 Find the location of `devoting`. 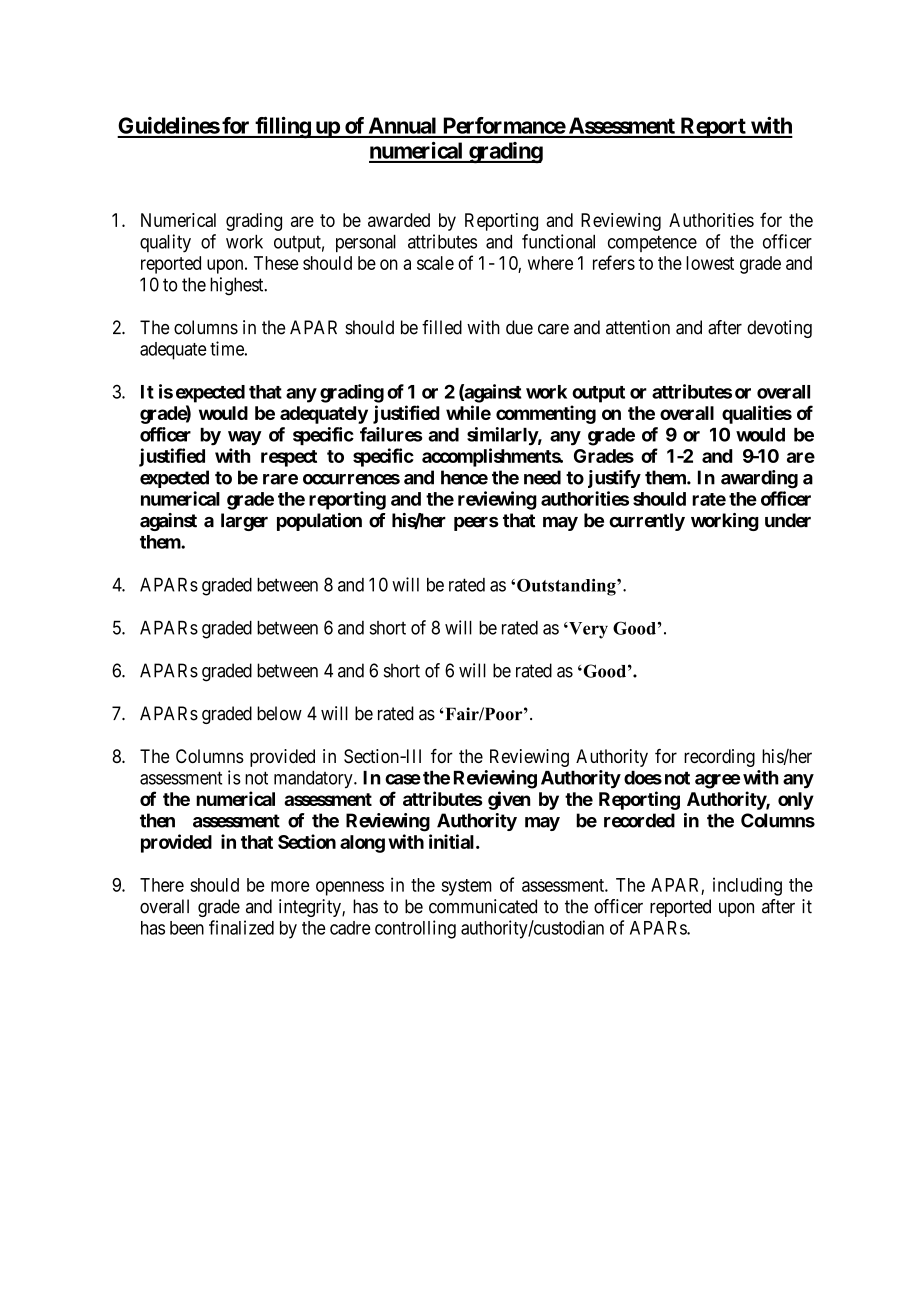

devoting is located at coordinates (779, 329).
